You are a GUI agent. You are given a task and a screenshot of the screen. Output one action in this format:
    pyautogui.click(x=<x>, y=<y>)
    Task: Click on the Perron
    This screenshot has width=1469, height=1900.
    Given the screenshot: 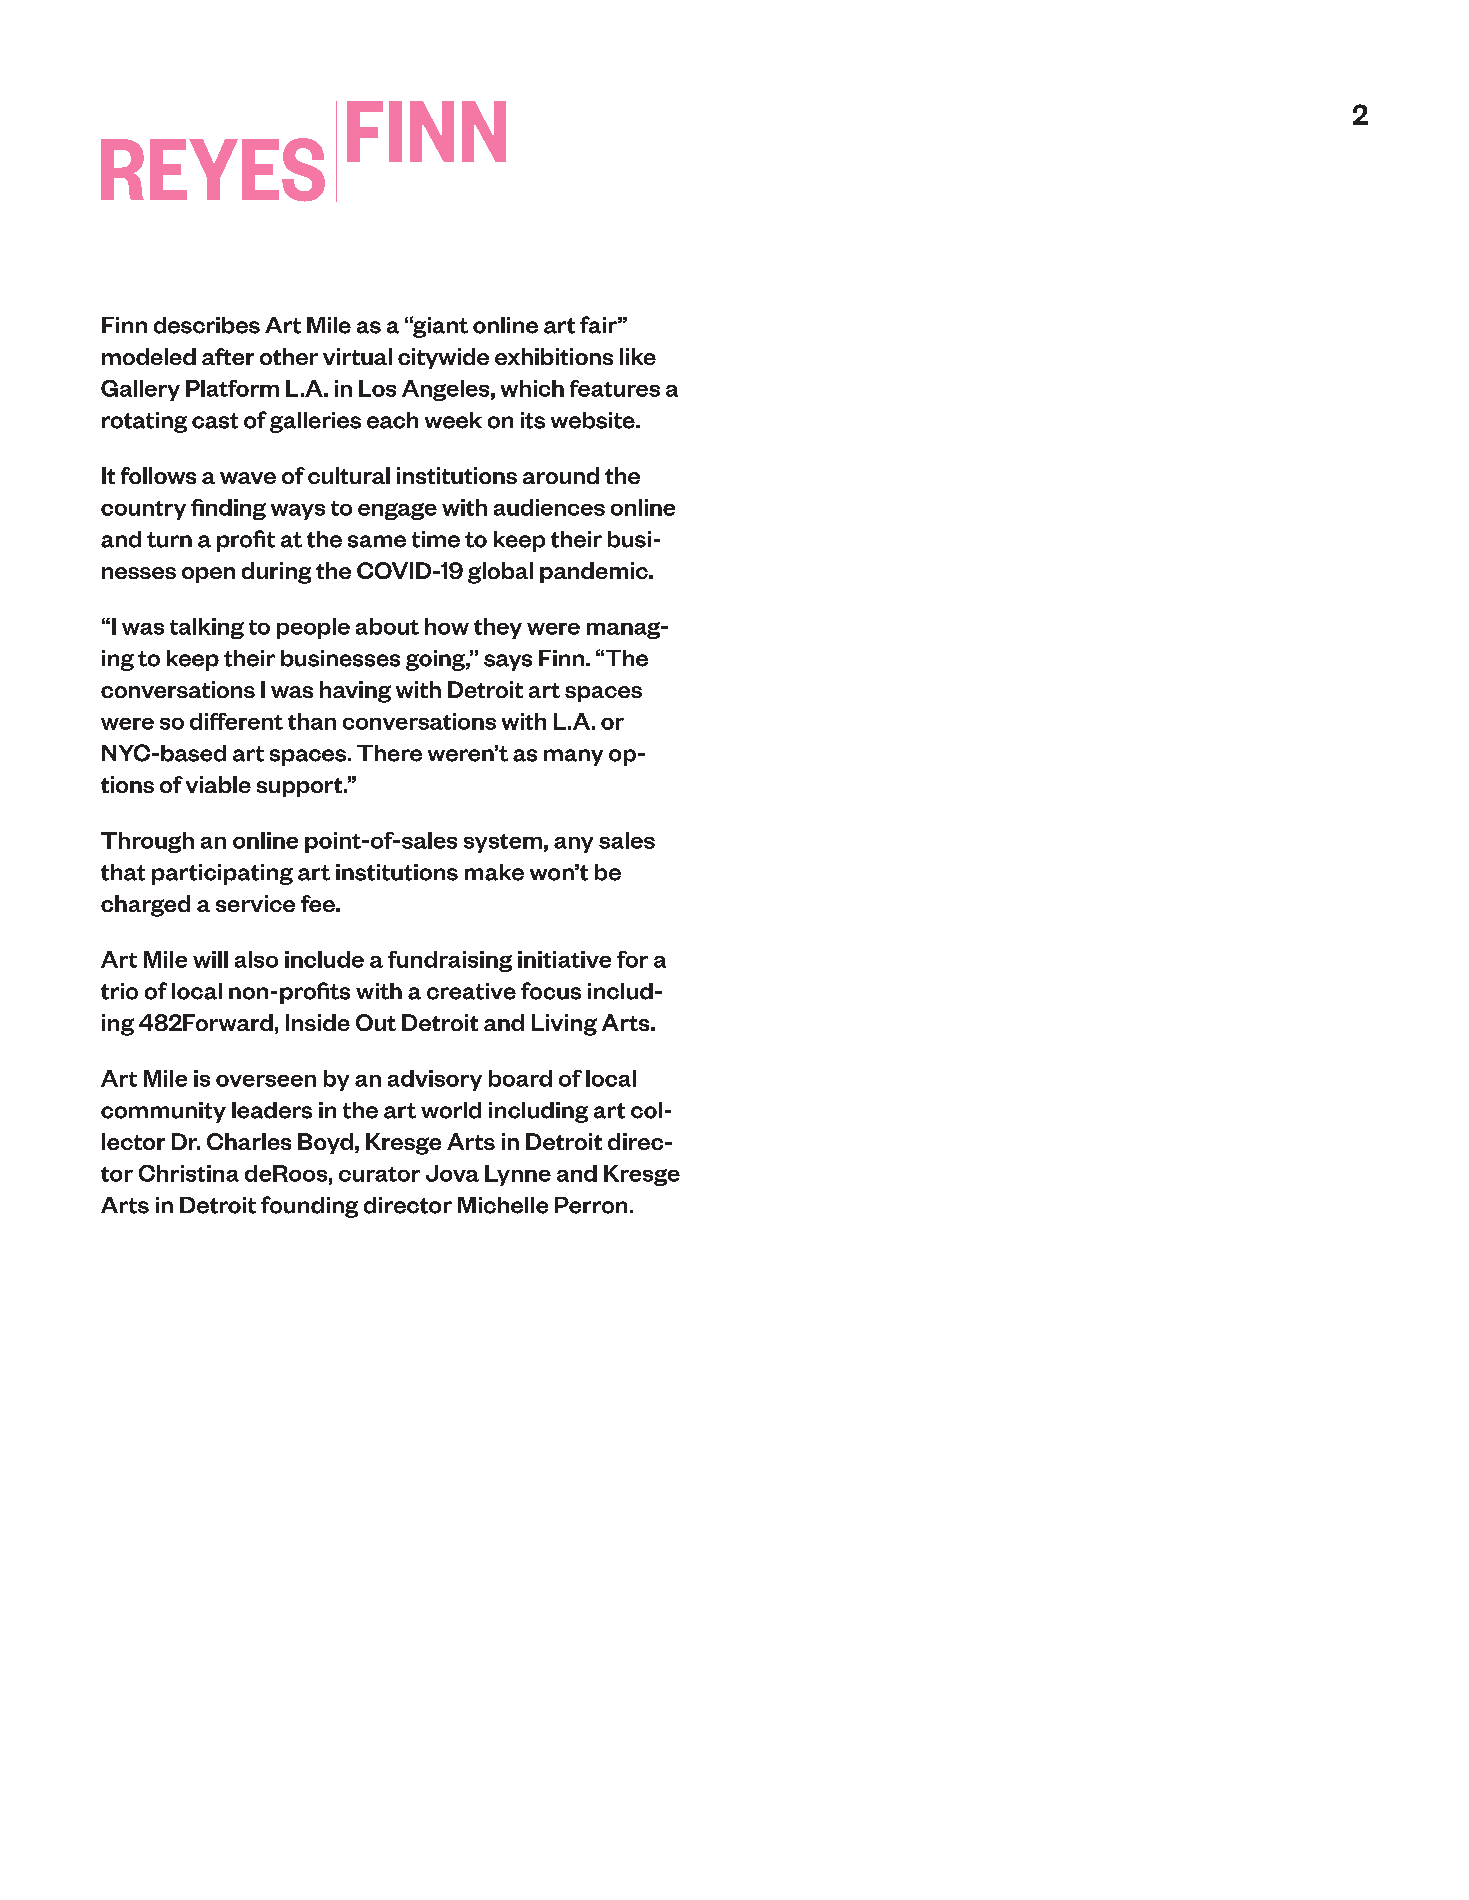 What is the action you would take?
    pyautogui.click(x=591, y=1205)
